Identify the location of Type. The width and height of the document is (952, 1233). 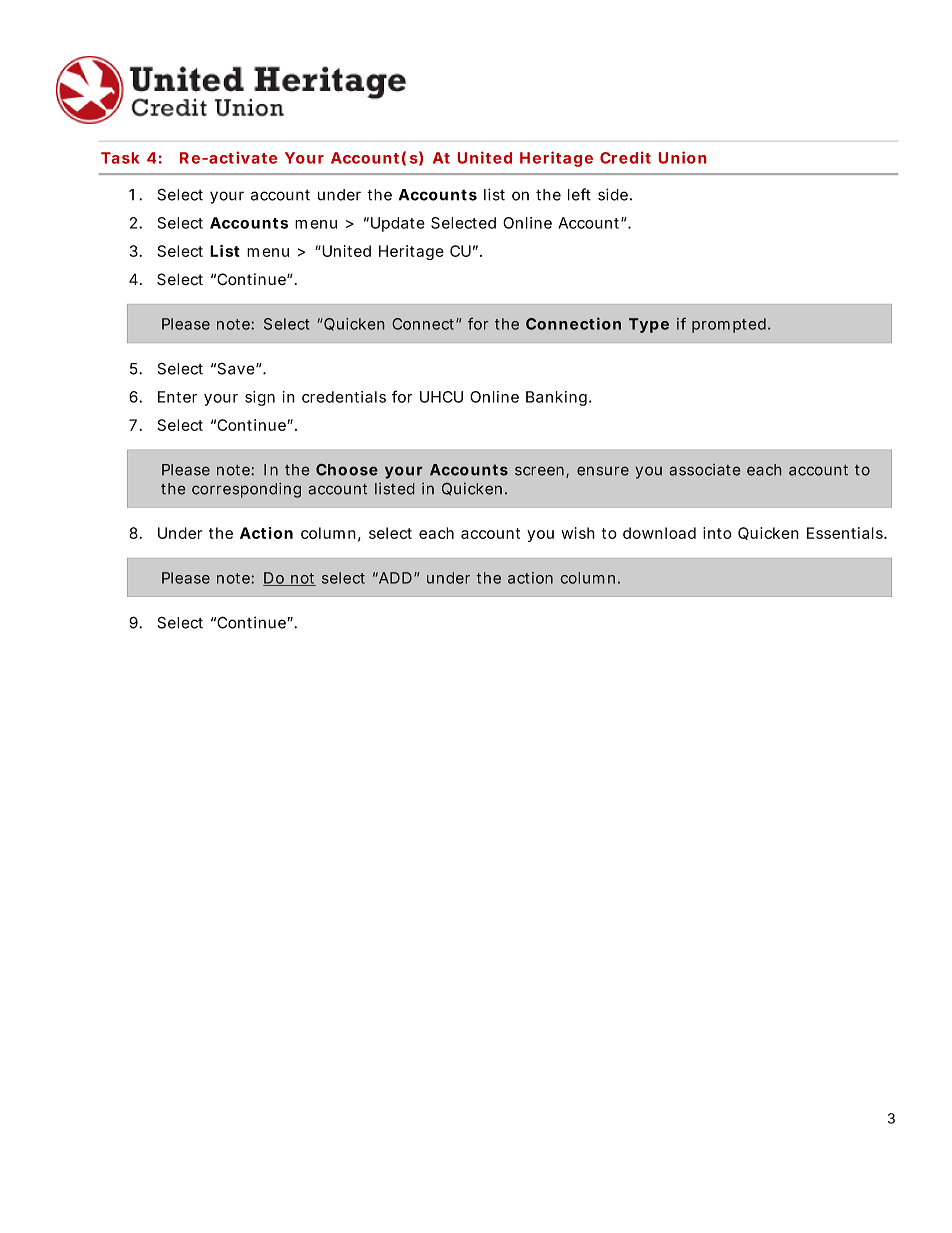
(649, 325).
